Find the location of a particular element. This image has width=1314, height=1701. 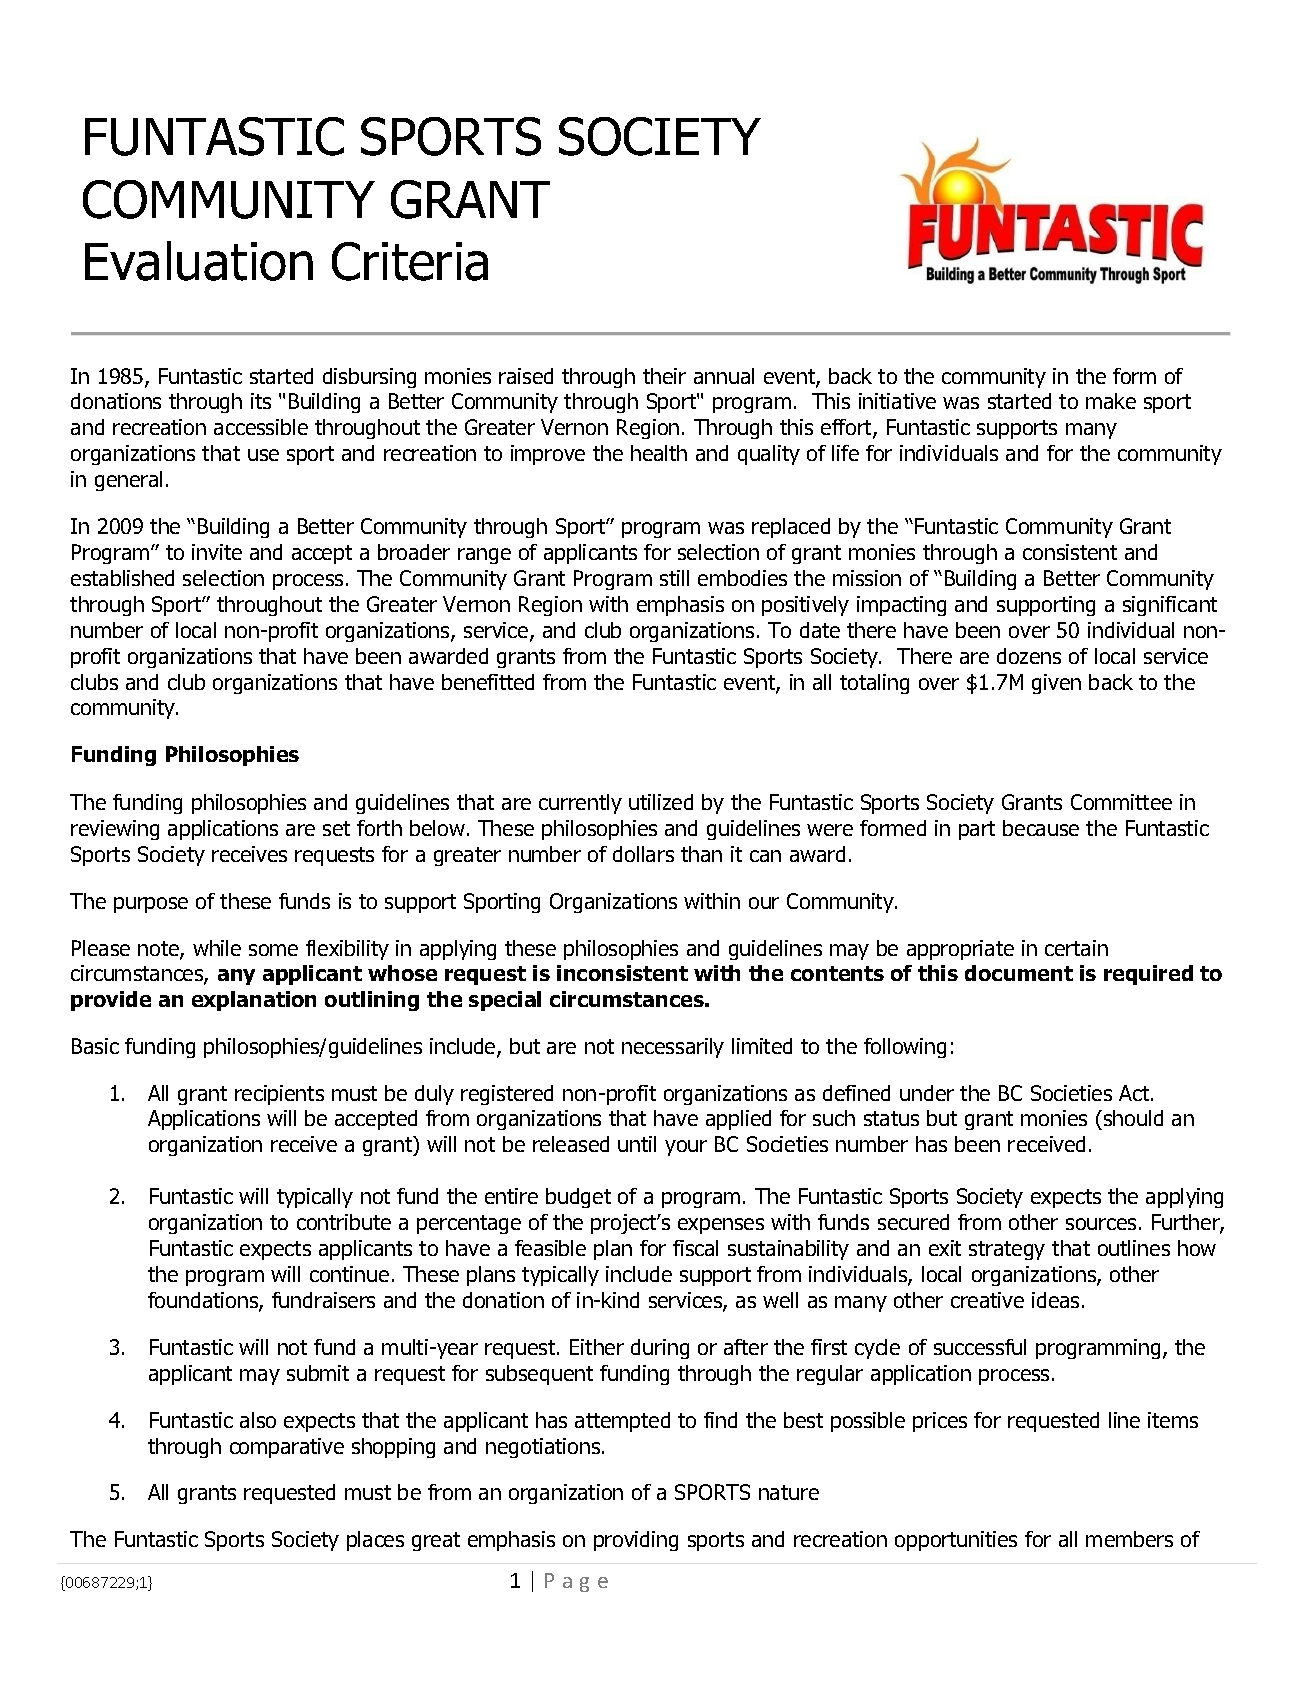

make is located at coordinates (1111, 401).
